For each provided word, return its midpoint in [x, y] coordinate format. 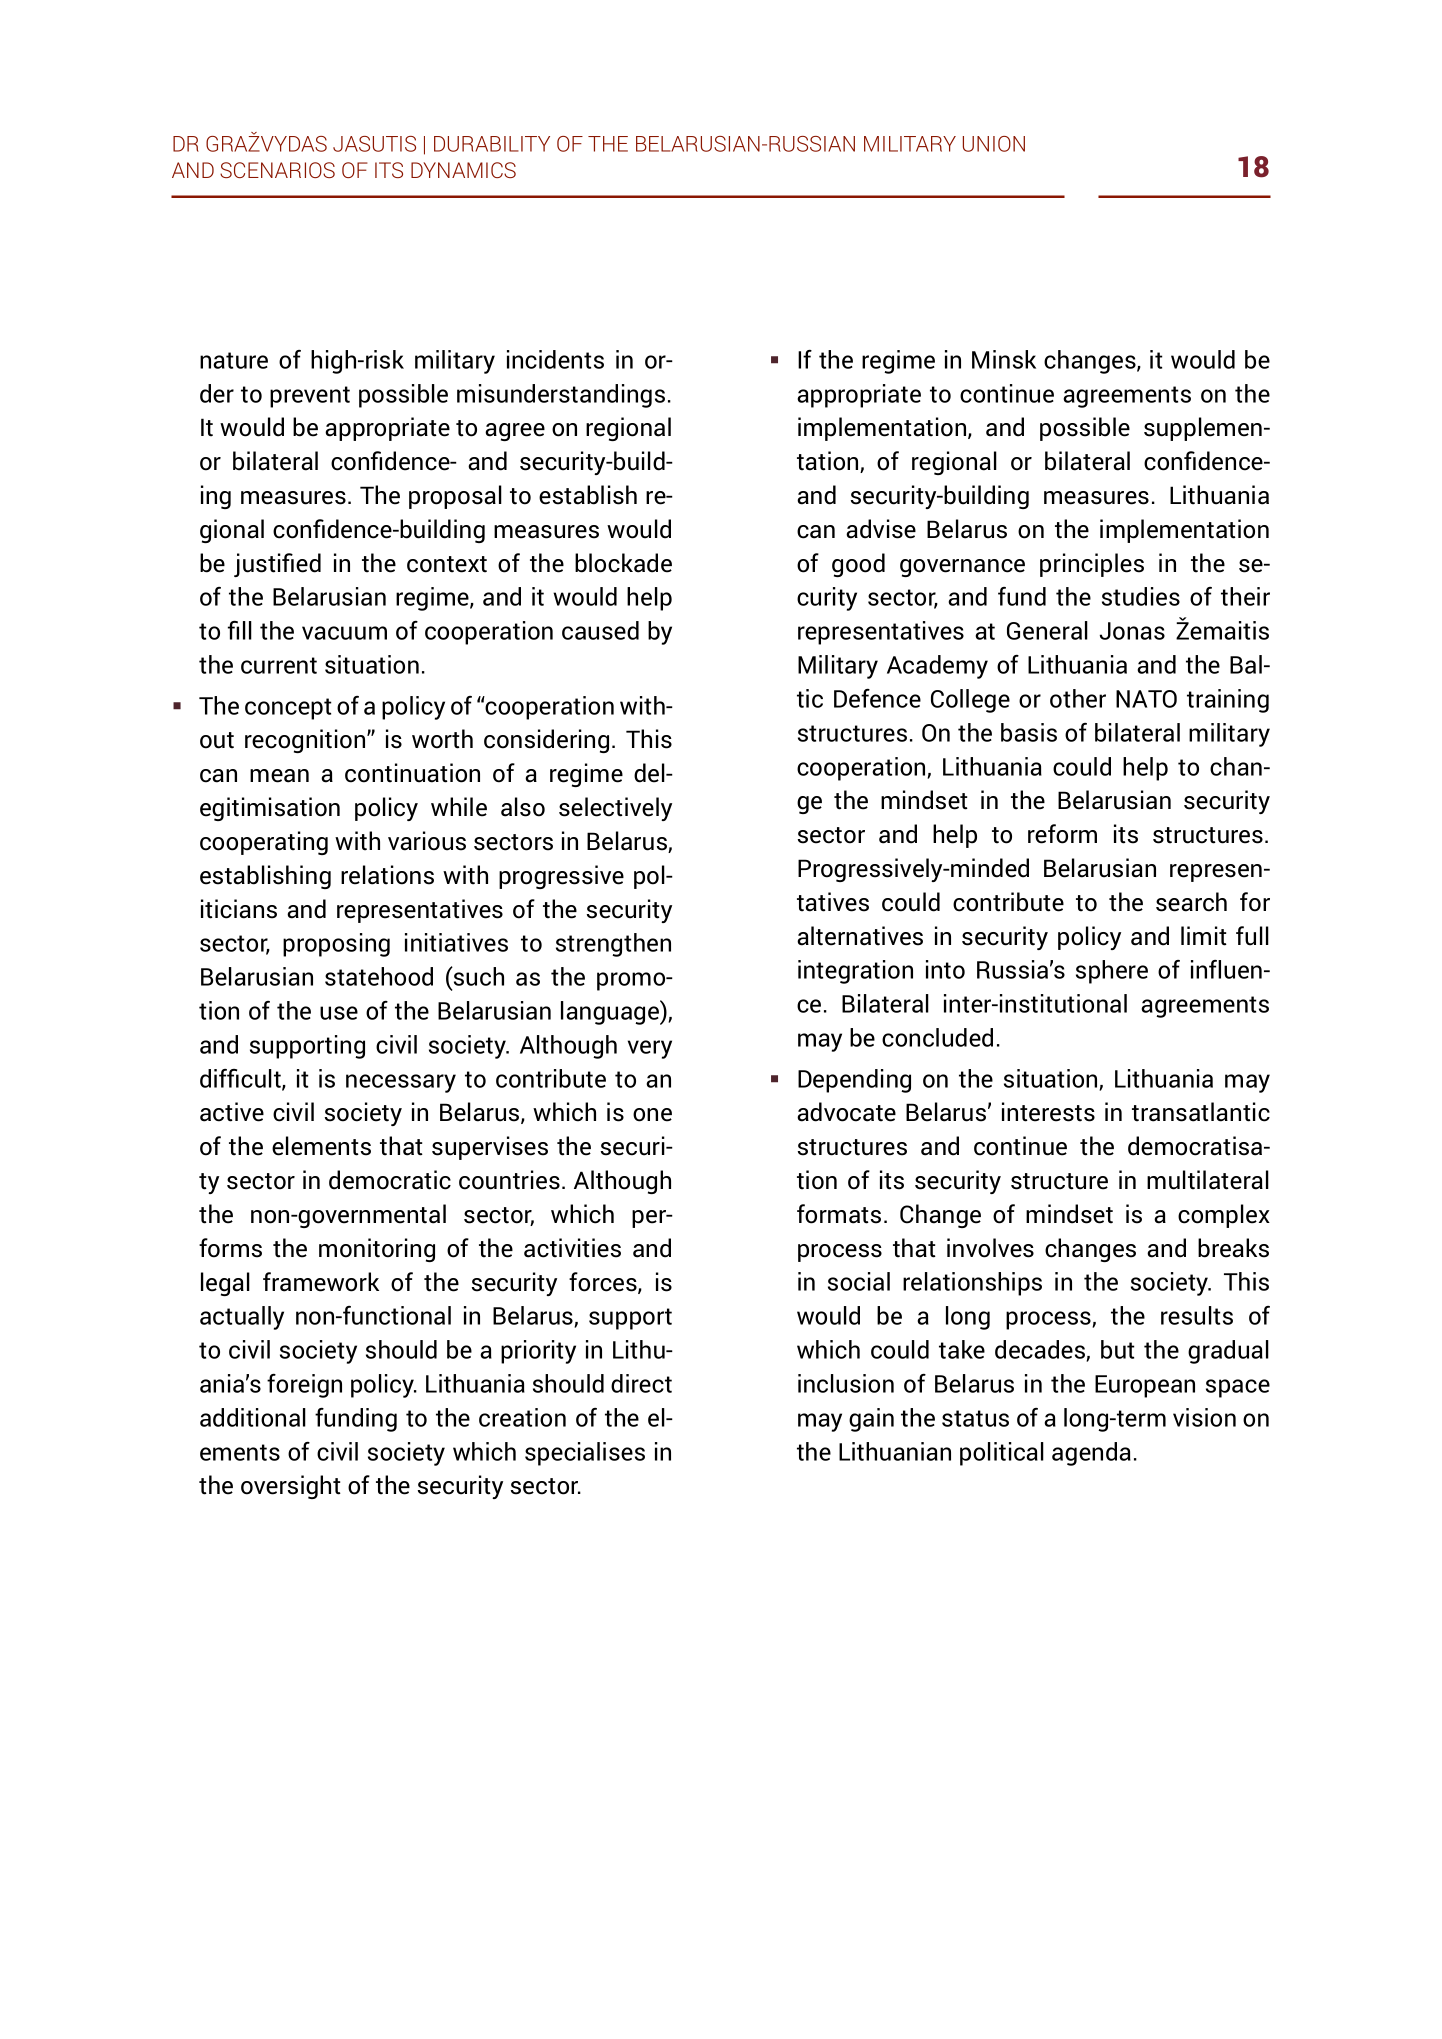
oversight [291, 1487]
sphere [1112, 972]
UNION [994, 144]
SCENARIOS [277, 170]
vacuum [344, 633]
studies [1141, 596]
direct [641, 1383]
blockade [623, 563]
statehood [379, 976]
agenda [1091, 1454]
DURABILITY [492, 144]
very [650, 1049]
